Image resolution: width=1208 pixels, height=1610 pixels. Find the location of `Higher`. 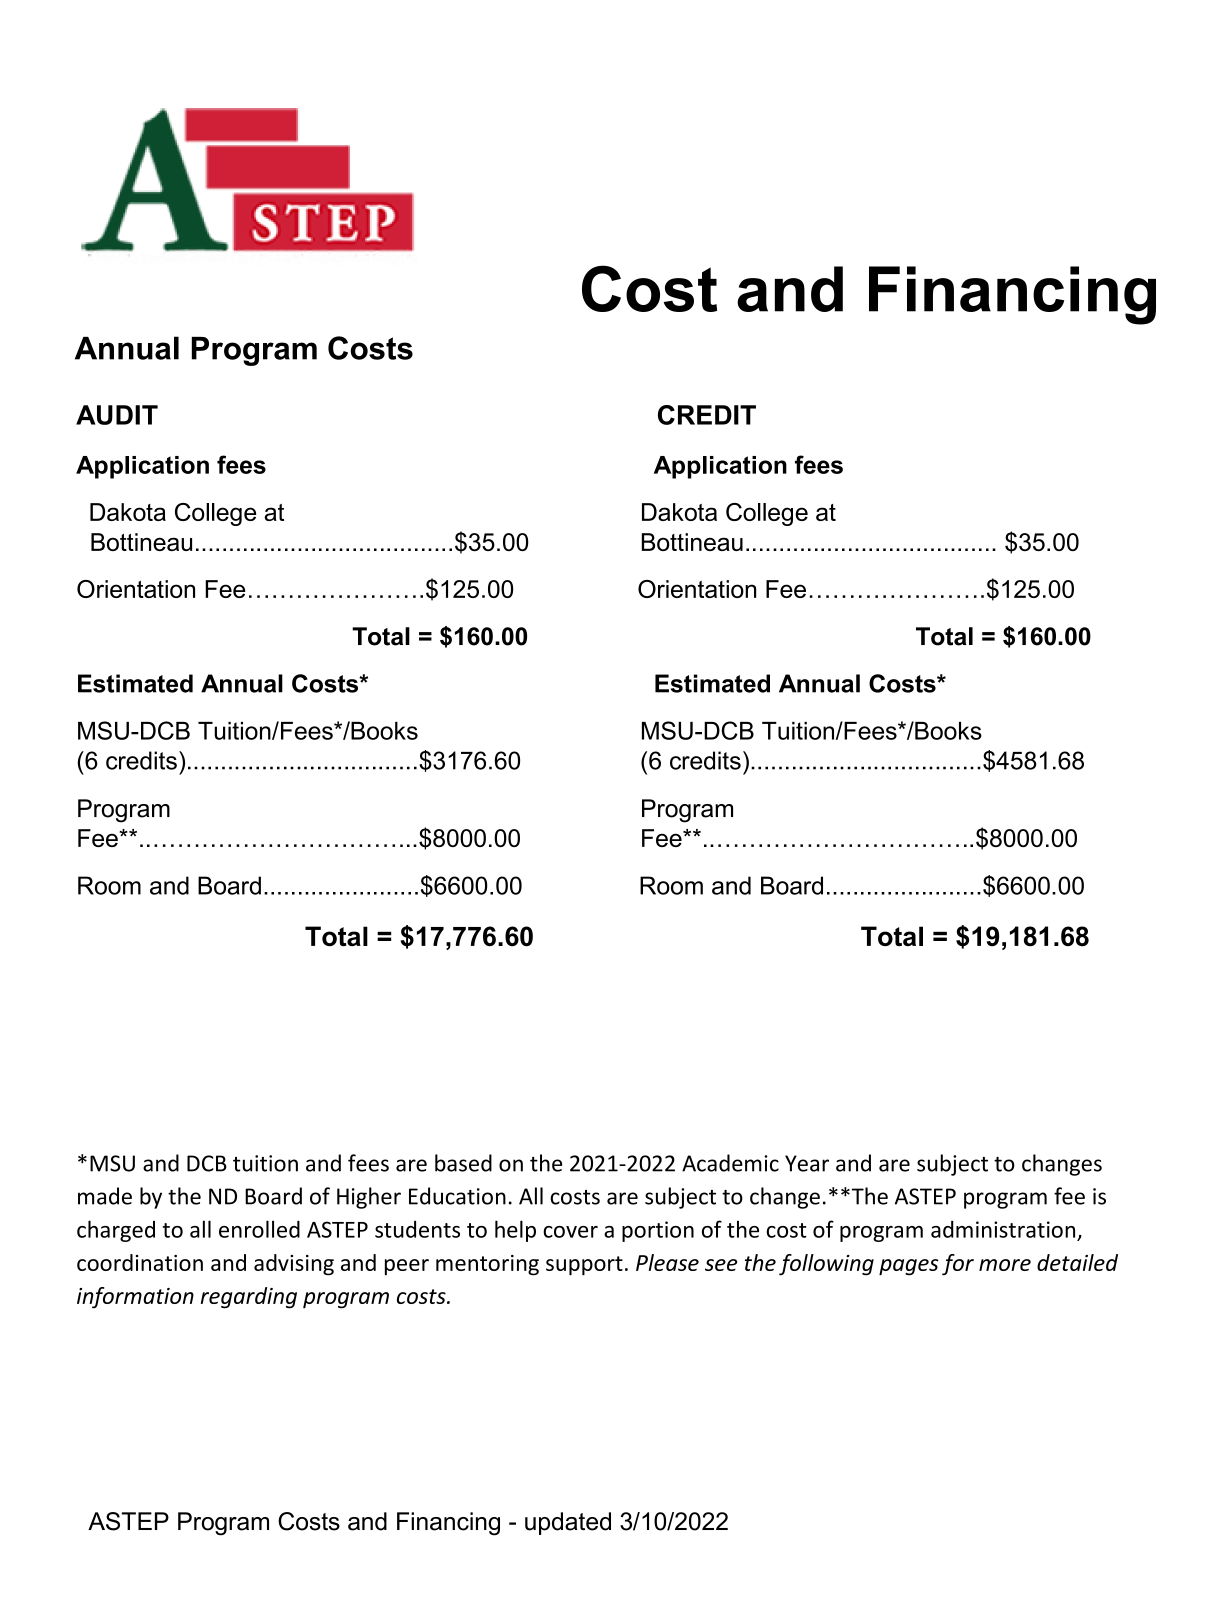

Higher is located at coordinates (369, 1198).
